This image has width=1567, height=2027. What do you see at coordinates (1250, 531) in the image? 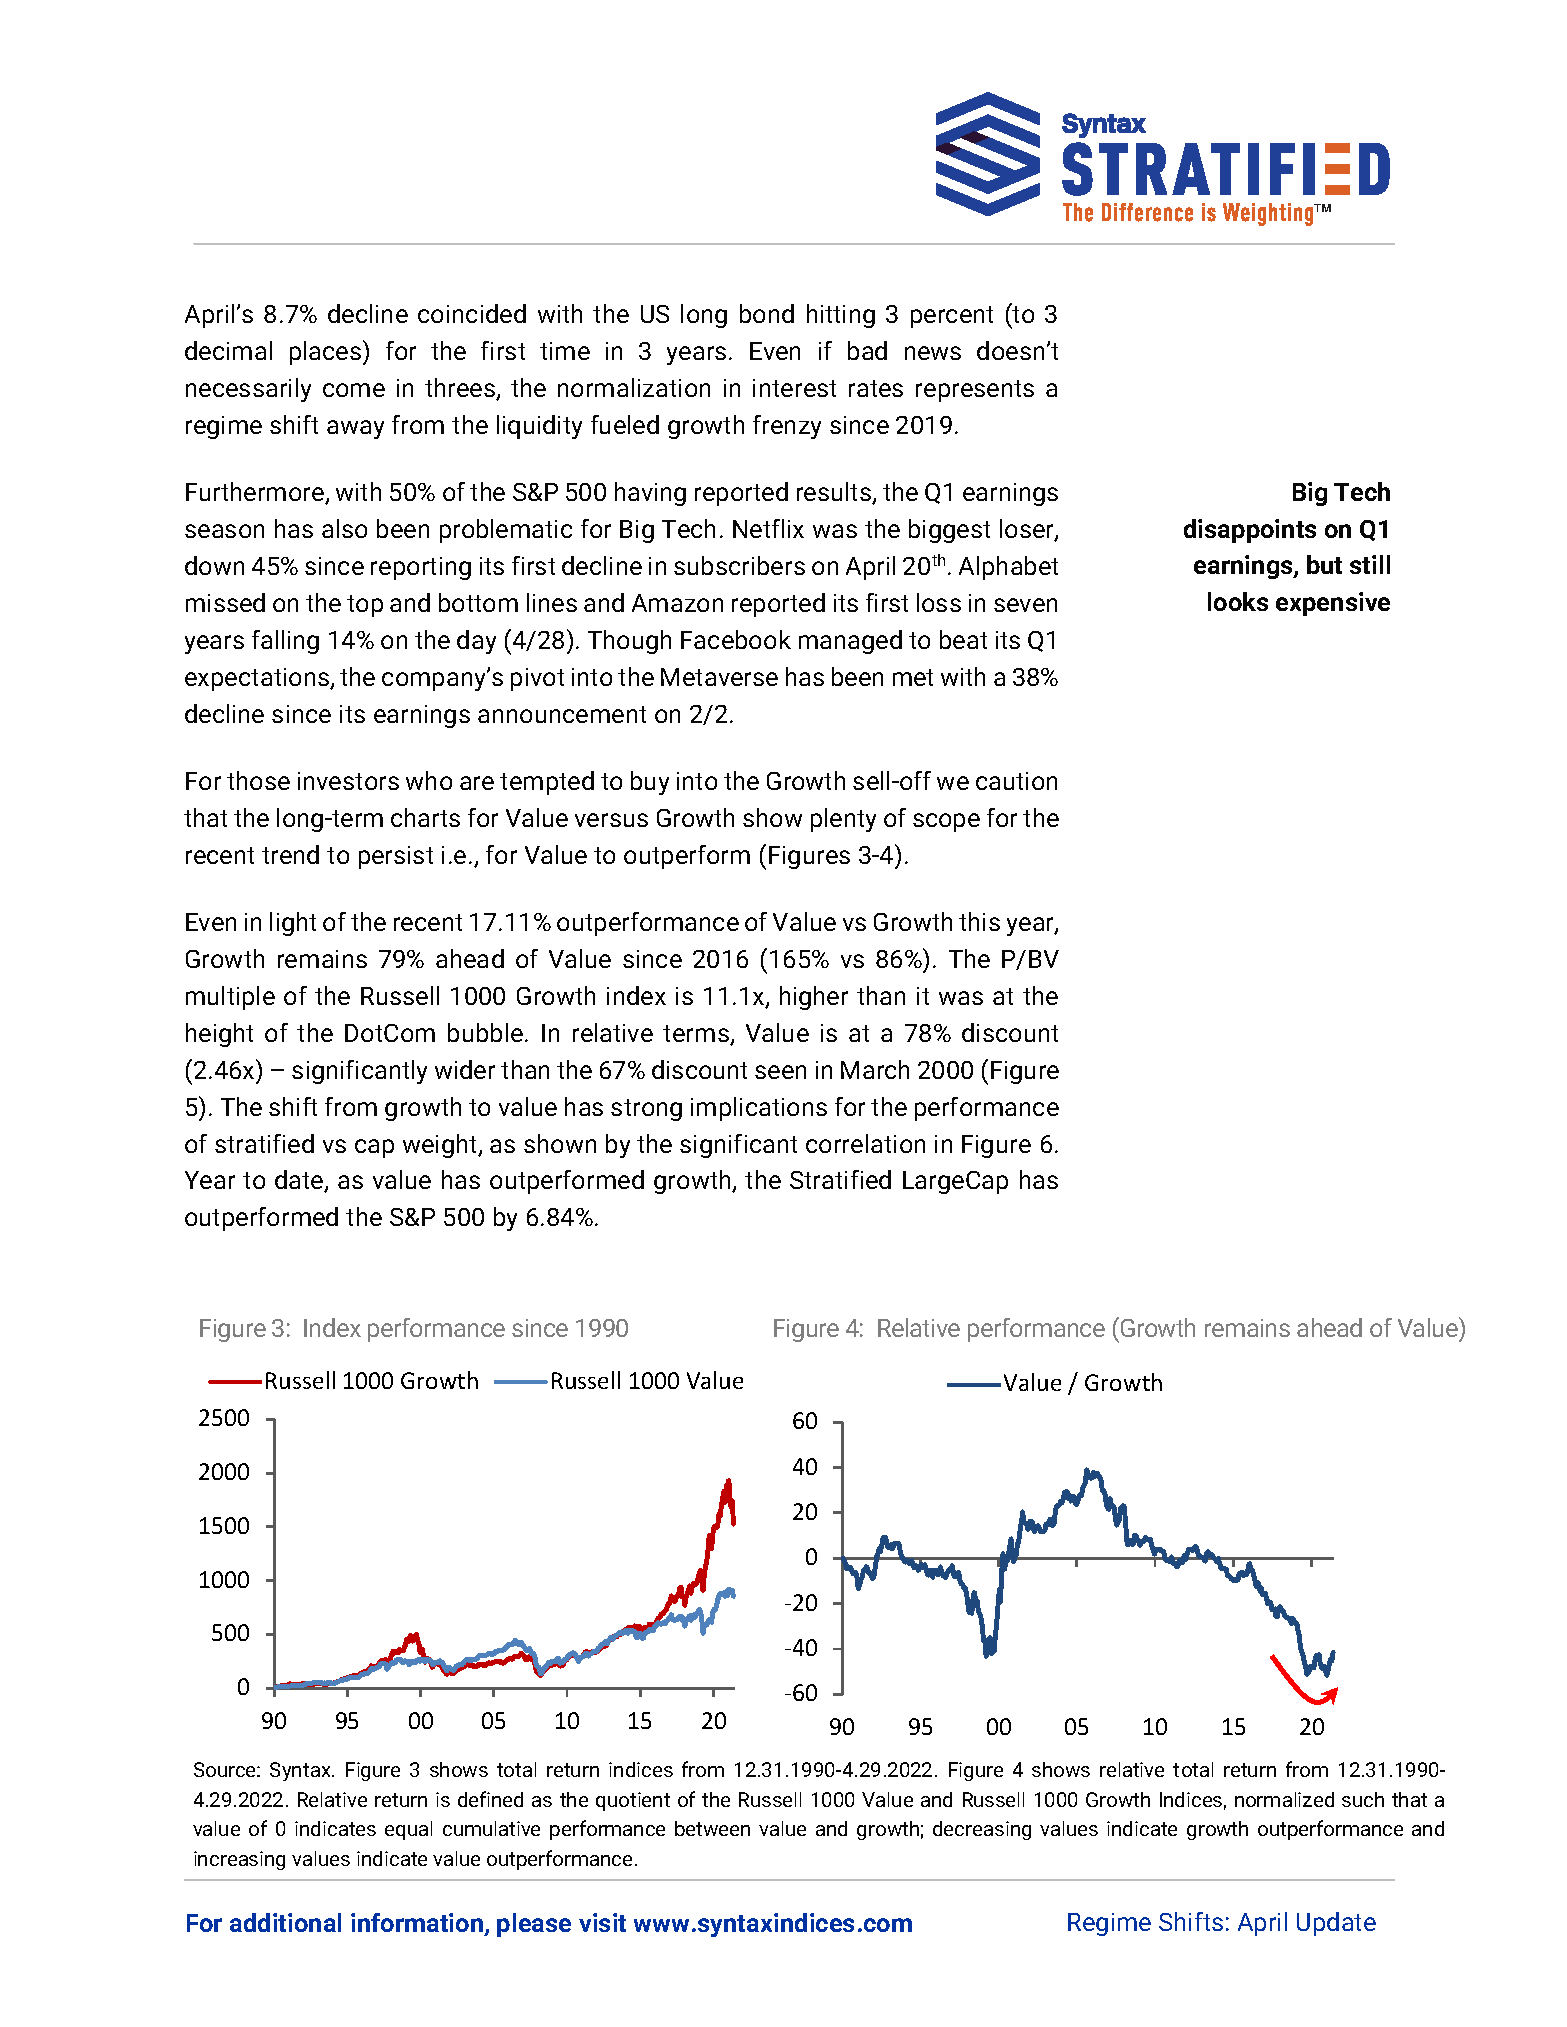
I see `disappoints` at bounding box center [1250, 531].
